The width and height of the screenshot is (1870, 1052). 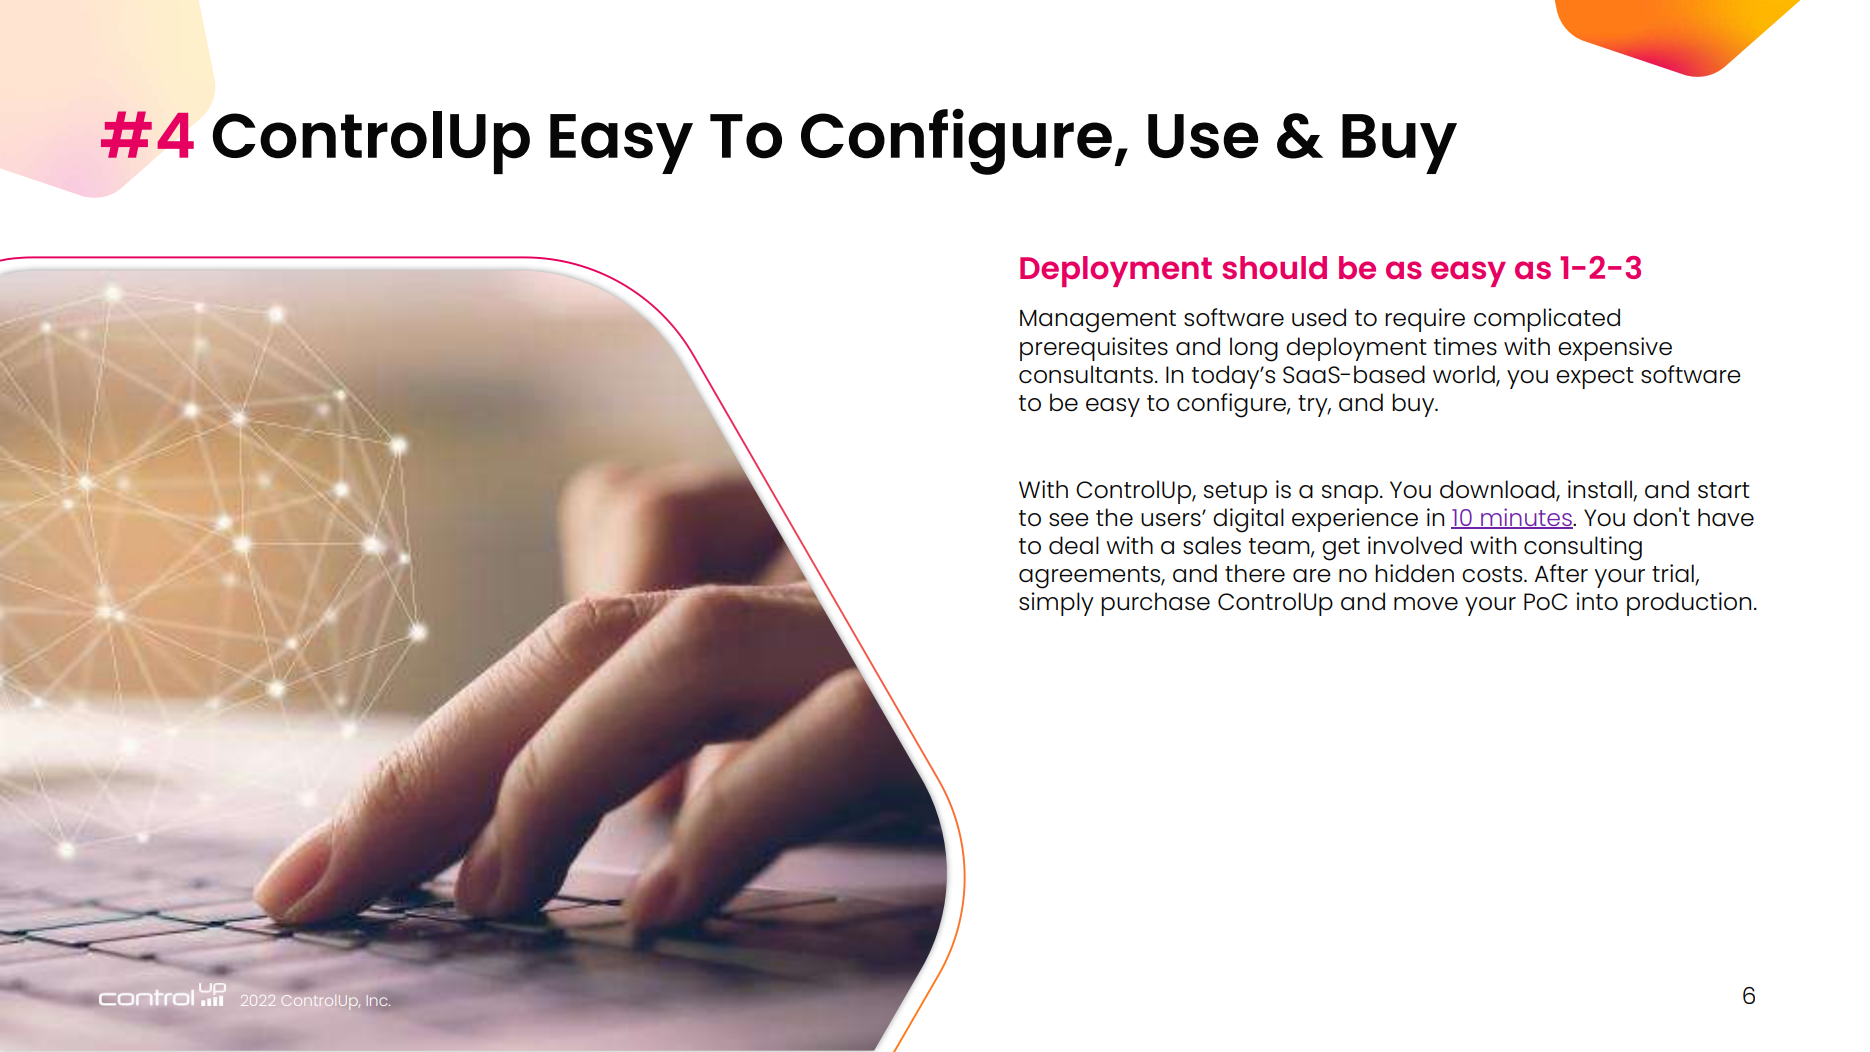 What do you see at coordinates (1595, 378) in the screenshot?
I see `expect` at bounding box center [1595, 378].
